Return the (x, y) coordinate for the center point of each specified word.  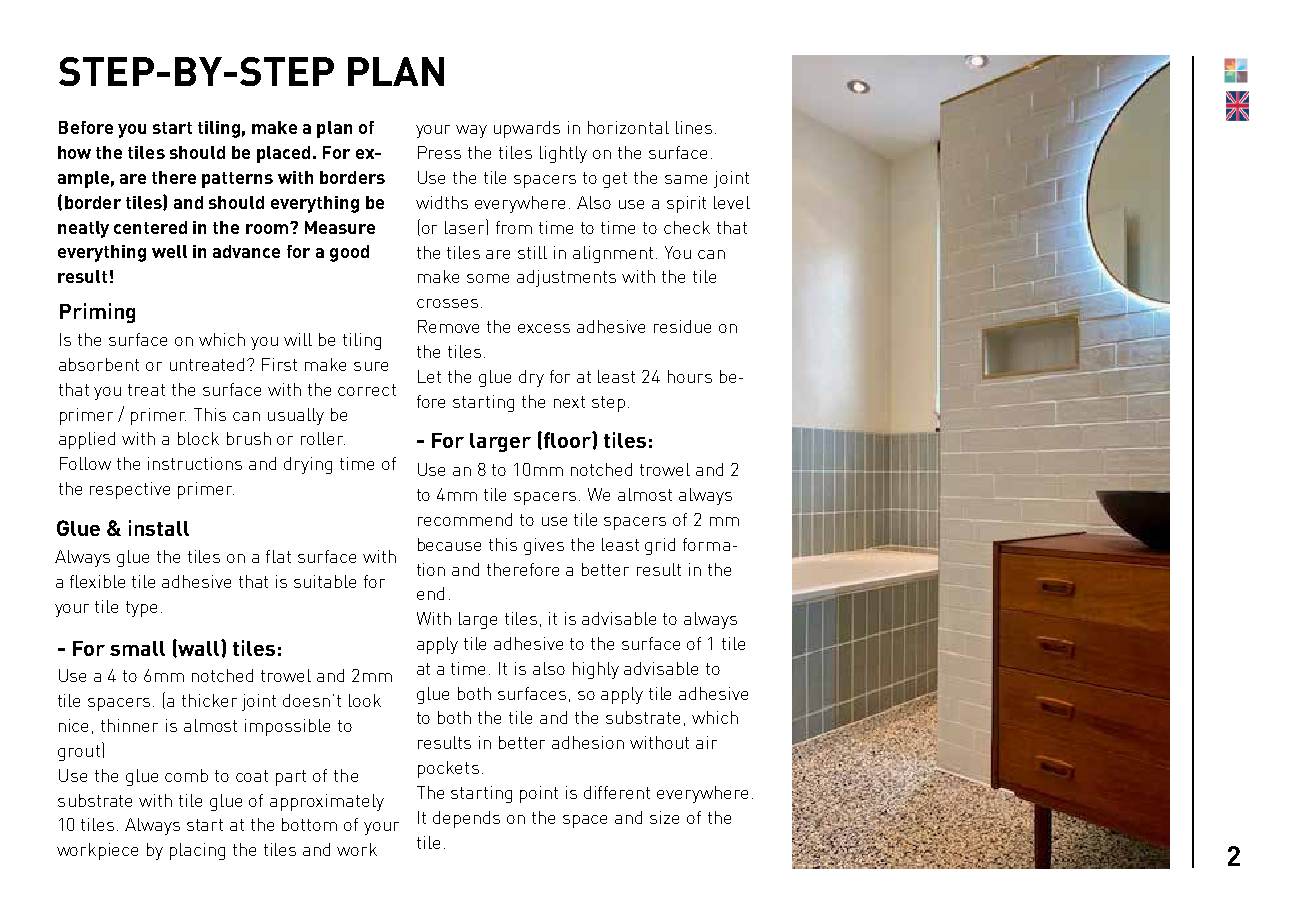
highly (596, 670)
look (365, 700)
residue (682, 326)
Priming (97, 313)
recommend (465, 519)
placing (197, 851)
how (74, 152)
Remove (448, 326)
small (137, 648)
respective (130, 490)
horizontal (628, 127)
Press (439, 152)
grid (660, 546)
